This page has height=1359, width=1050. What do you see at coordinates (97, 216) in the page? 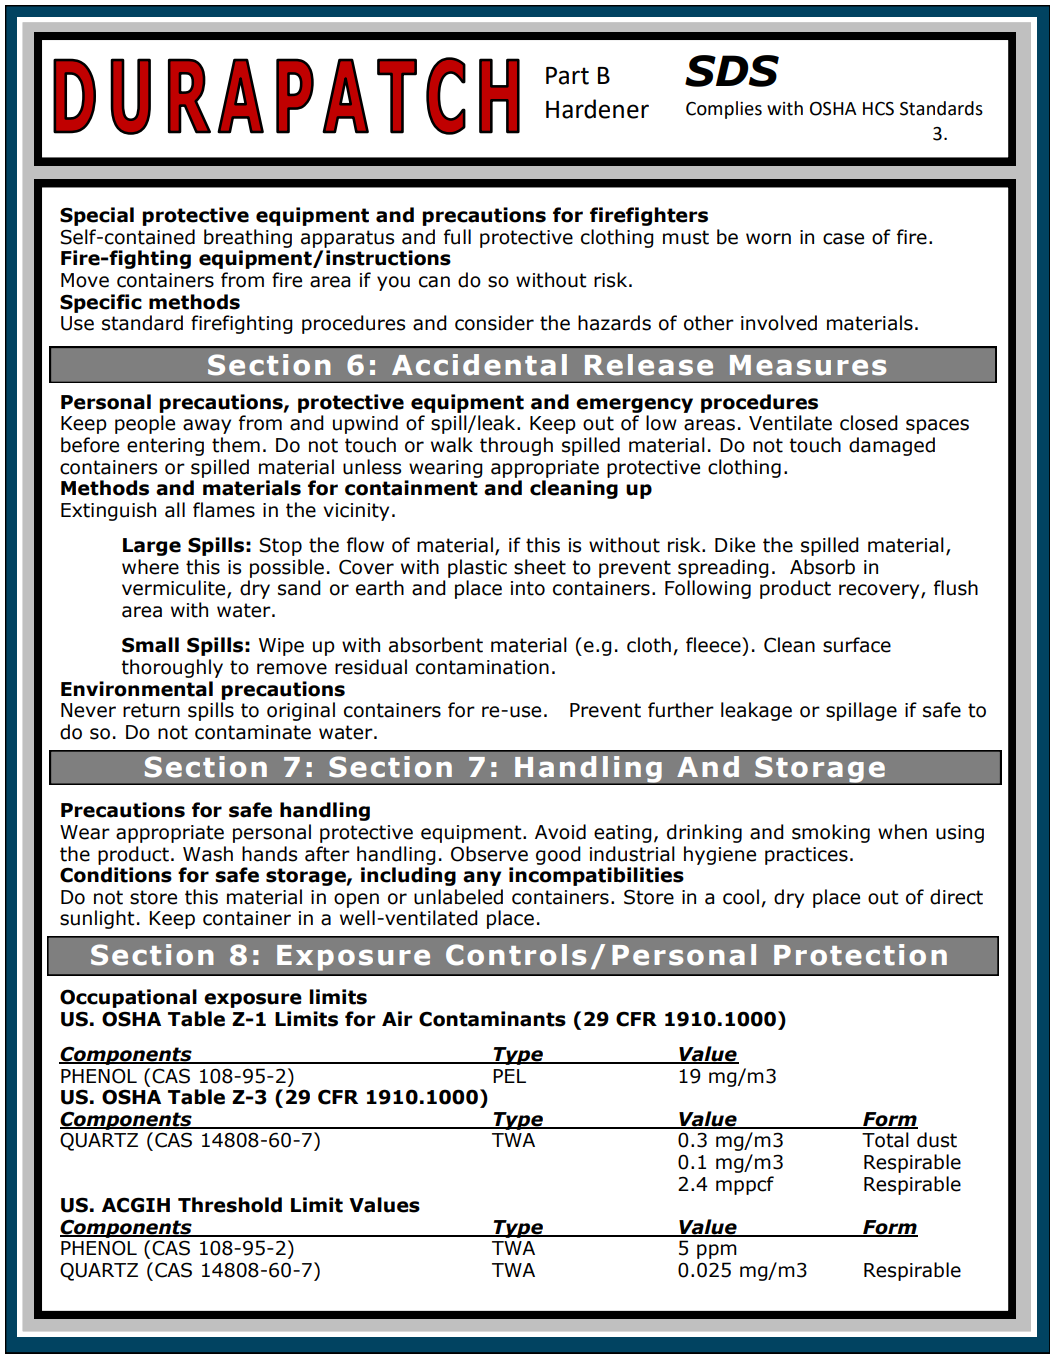
I see `Special` at bounding box center [97, 216].
